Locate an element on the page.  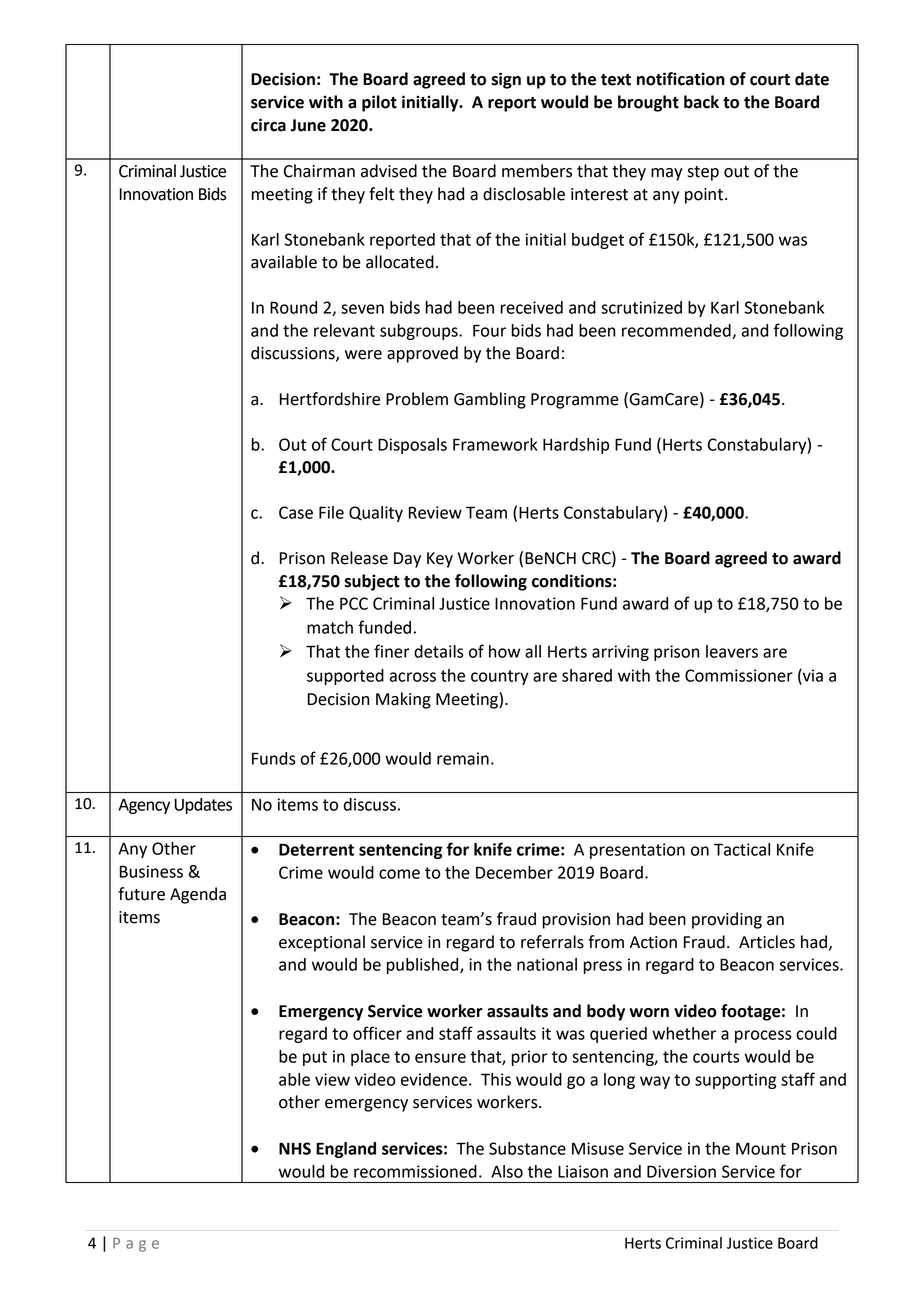
NHS is located at coordinates (295, 1148).
